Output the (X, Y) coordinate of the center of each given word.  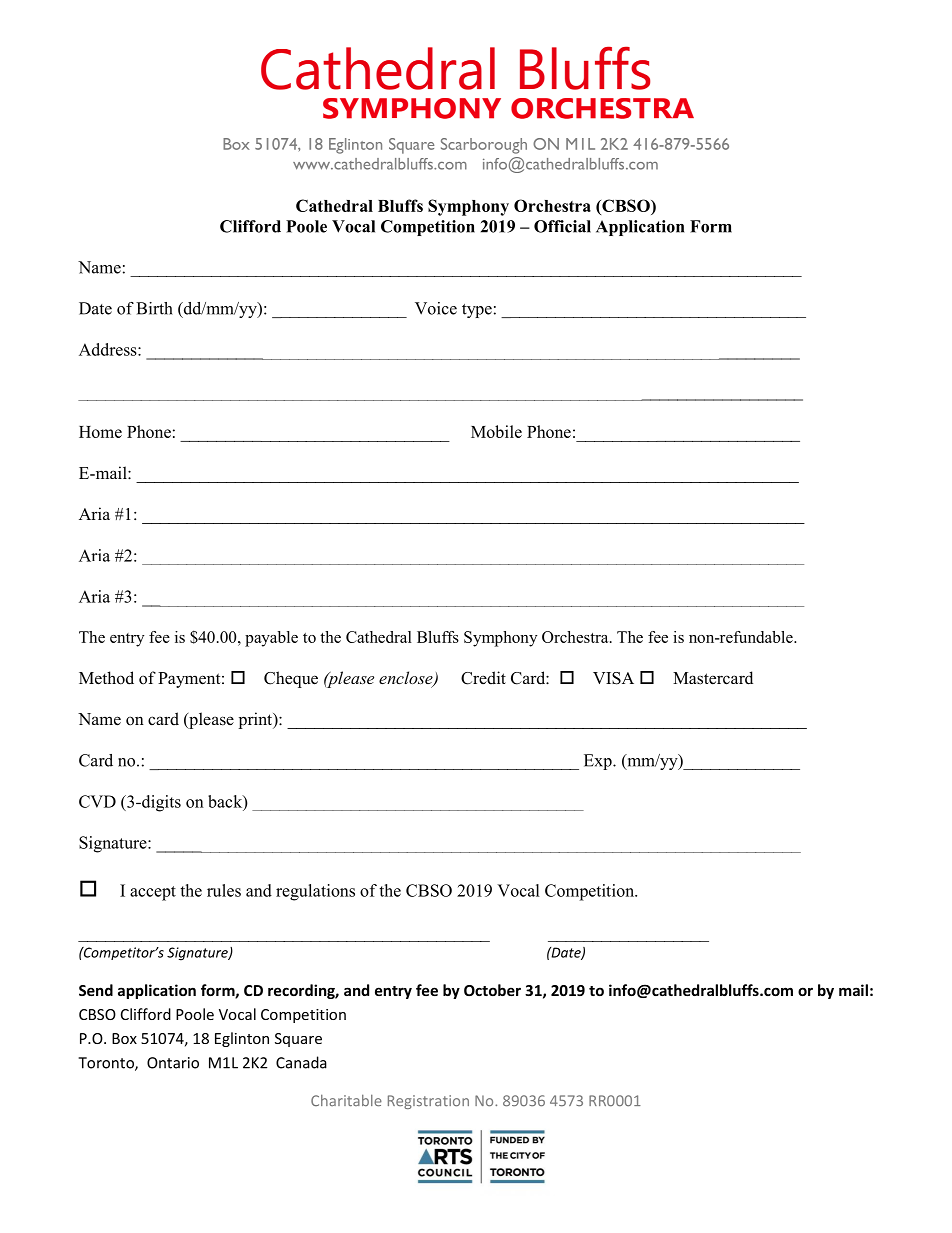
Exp (599, 762)
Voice (436, 308)
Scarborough (484, 146)
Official (562, 226)
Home (100, 432)
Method (106, 678)
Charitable (346, 1100)
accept (153, 893)
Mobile (496, 431)
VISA (613, 678)
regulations (315, 892)
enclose (407, 679)
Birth (154, 308)
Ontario (173, 1063)
